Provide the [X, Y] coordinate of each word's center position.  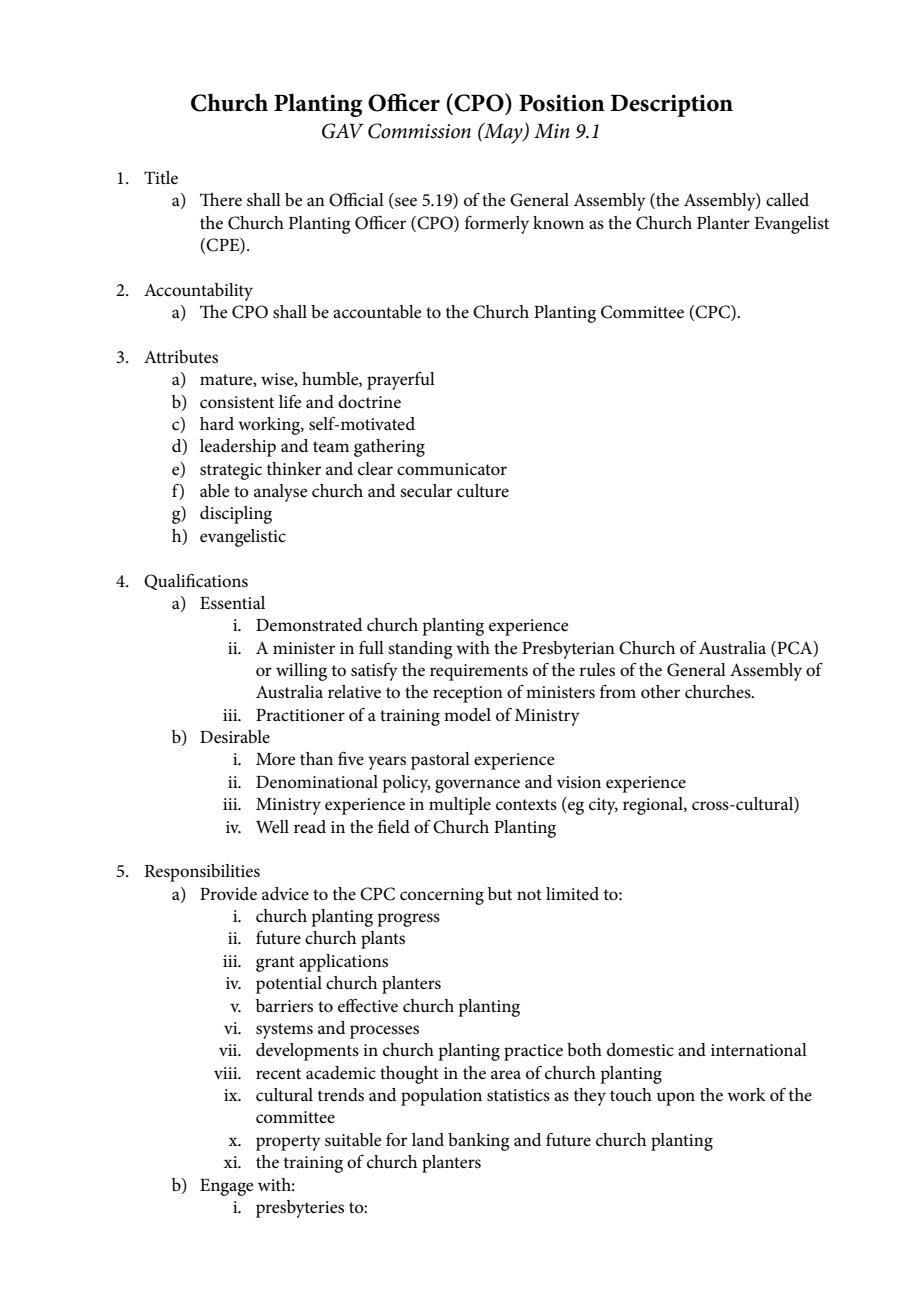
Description [671, 105]
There [221, 200]
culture [483, 490]
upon [676, 1099]
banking [478, 1142]
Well [272, 826]
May [503, 133]
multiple [460, 806]
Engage [227, 1187]
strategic [231, 471]
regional [654, 806]
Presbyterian [568, 650]
